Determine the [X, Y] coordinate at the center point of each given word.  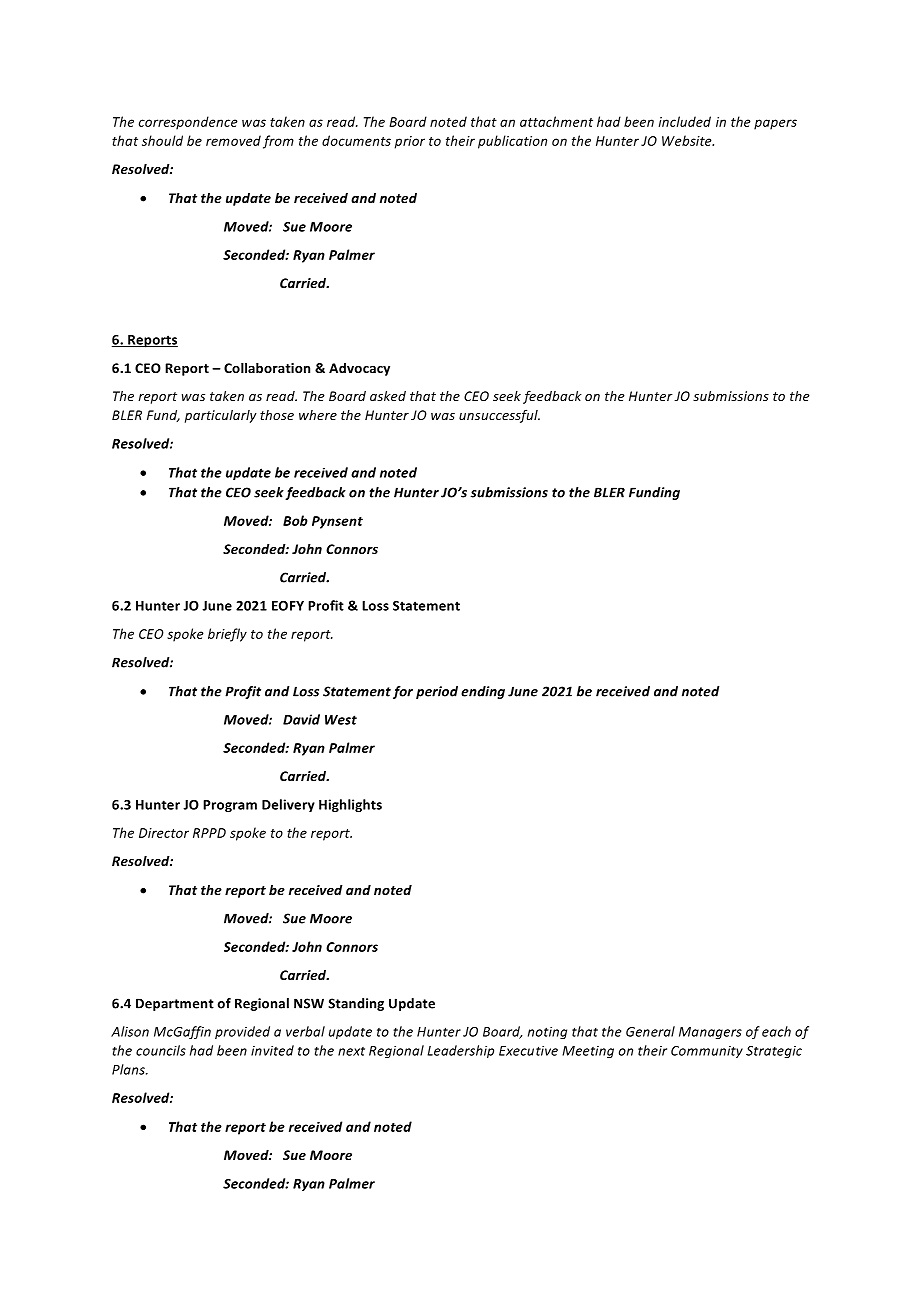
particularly [221, 416]
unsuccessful [499, 416]
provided [242, 1032]
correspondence [188, 123]
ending [483, 692]
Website [688, 140]
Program [230, 806]
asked [388, 396]
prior [410, 142]
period [437, 692]
